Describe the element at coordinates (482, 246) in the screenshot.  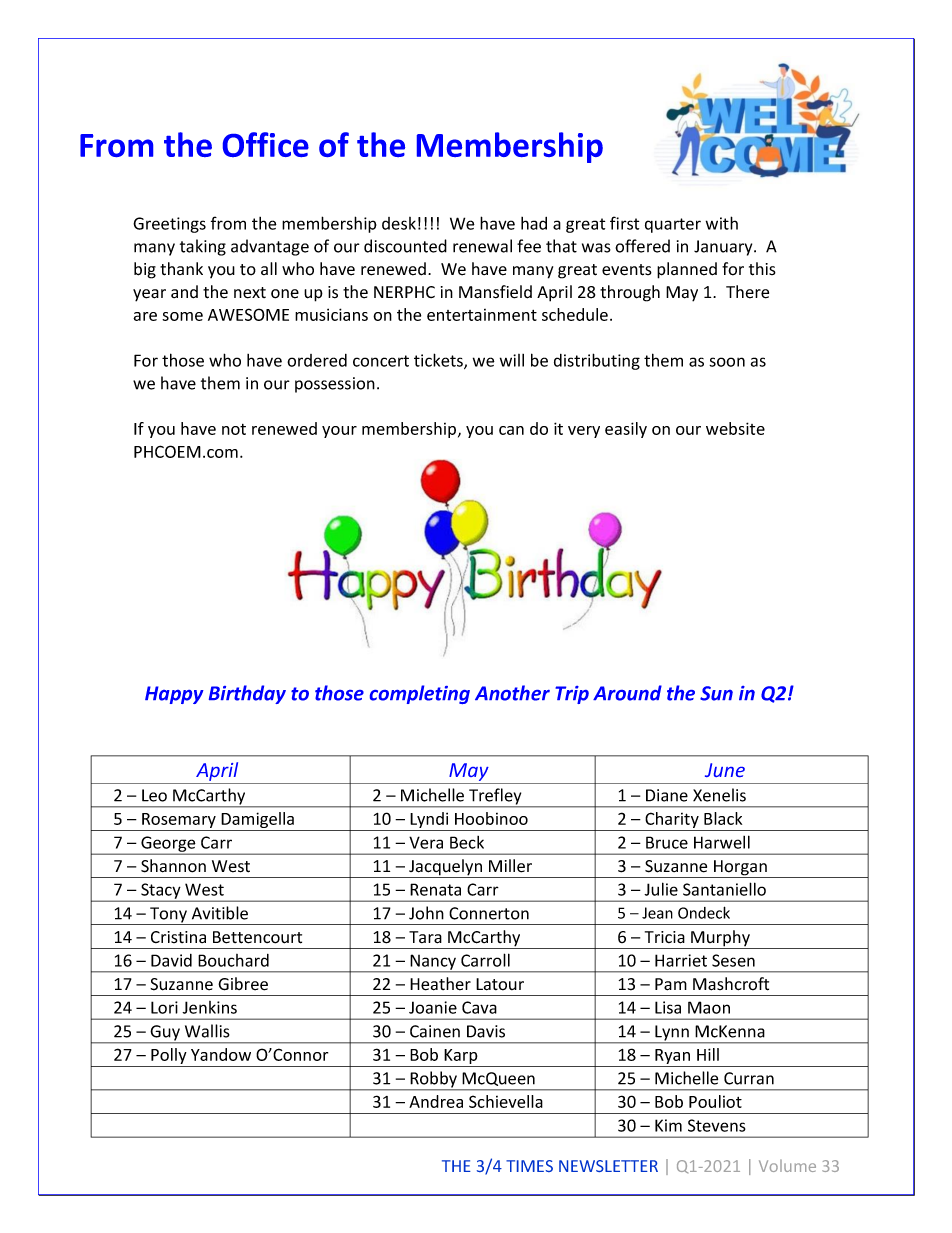
I see `renewal` at that location.
